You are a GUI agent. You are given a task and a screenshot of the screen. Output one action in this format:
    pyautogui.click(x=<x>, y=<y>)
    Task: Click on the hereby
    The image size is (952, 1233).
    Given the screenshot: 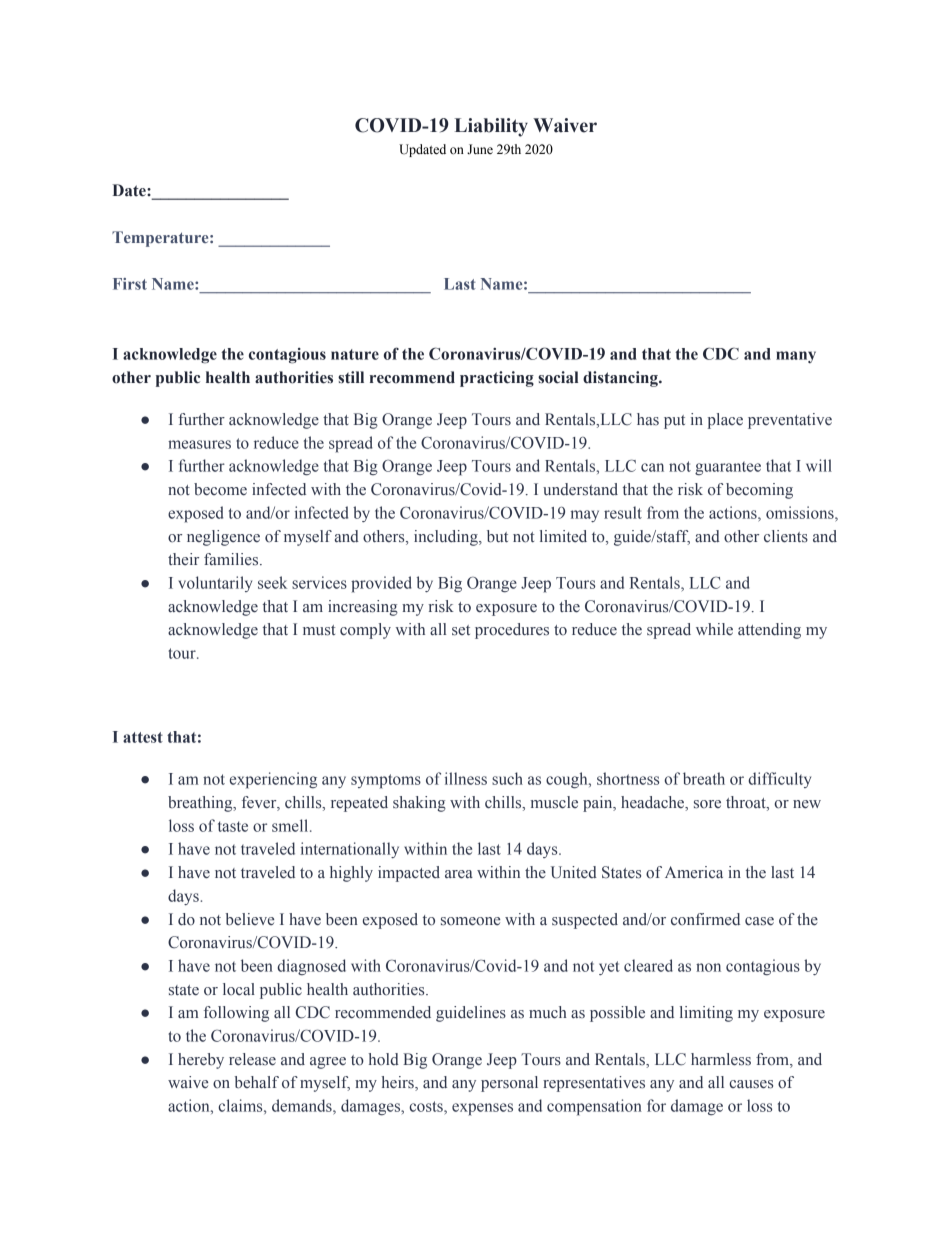 What is the action you would take?
    pyautogui.click(x=201, y=1061)
